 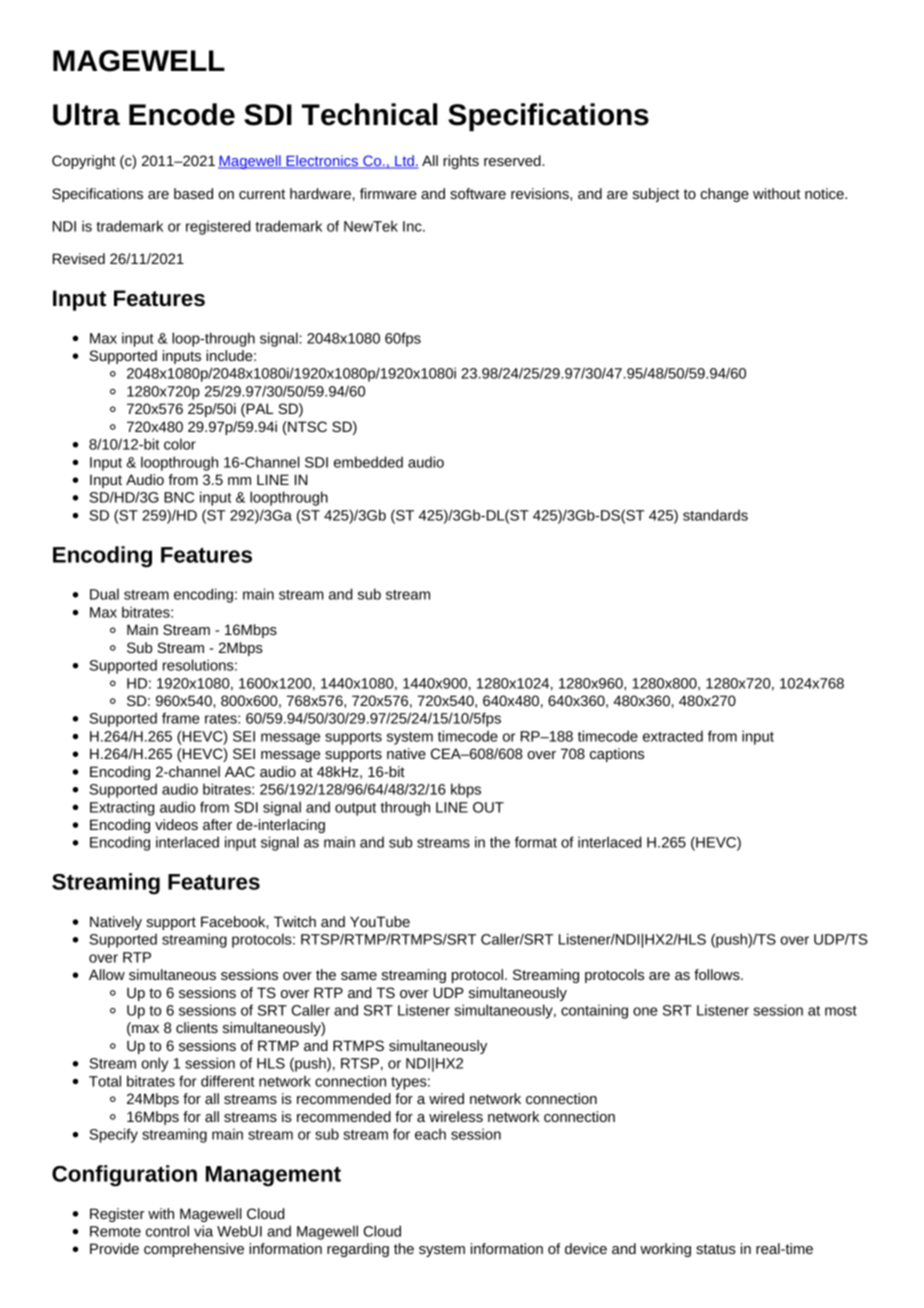 What do you see at coordinates (461, 162) in the page?
I see `rights` at bounding box center [461, 162].
